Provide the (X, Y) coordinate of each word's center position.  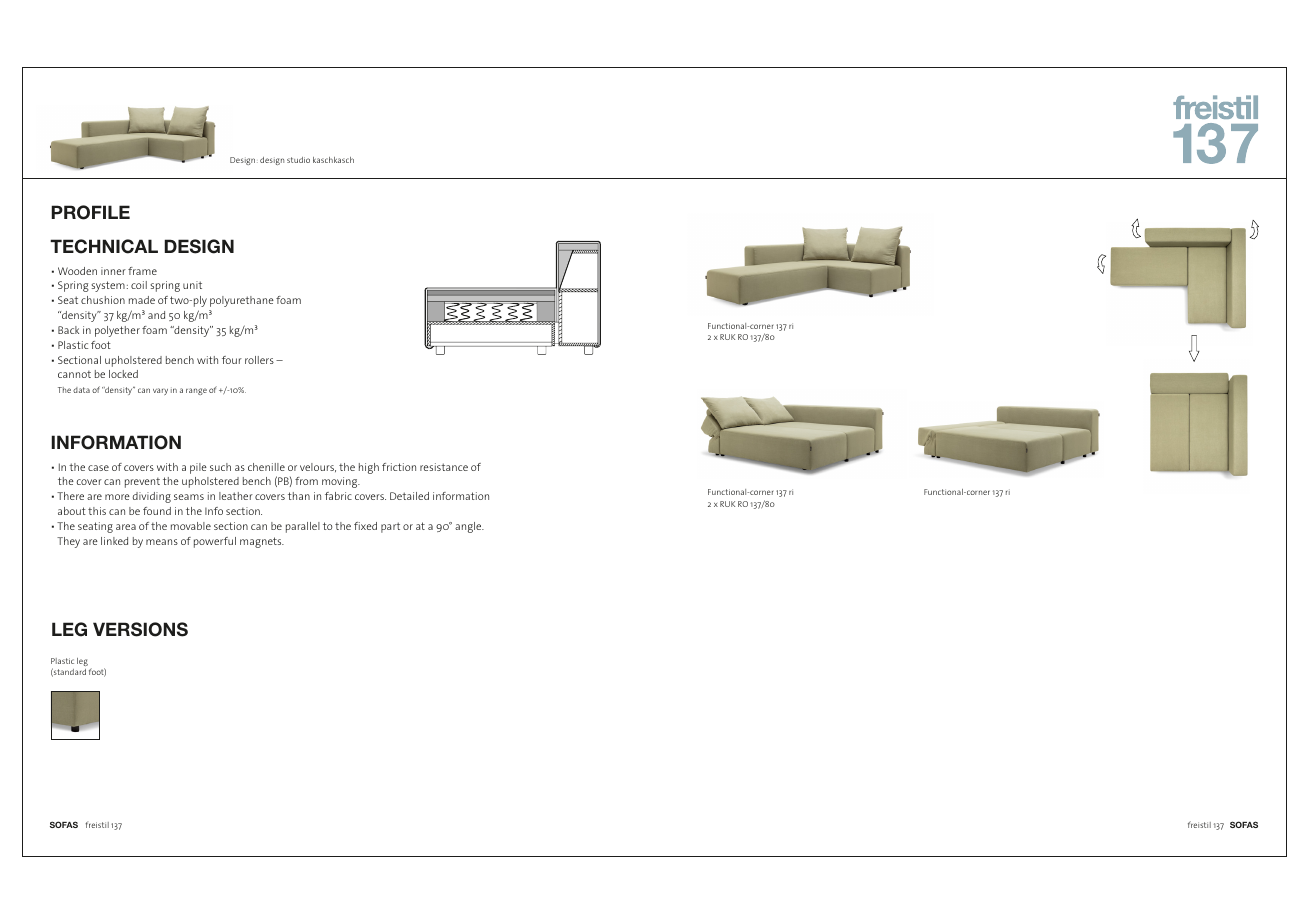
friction (399, 467)
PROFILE (90, 212)
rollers (259, 360)
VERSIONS (140, 629)
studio (298, 160)
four (232, 360)
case (98, 468)
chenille (266, 467)
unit (192, 285)
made (142, 300)
